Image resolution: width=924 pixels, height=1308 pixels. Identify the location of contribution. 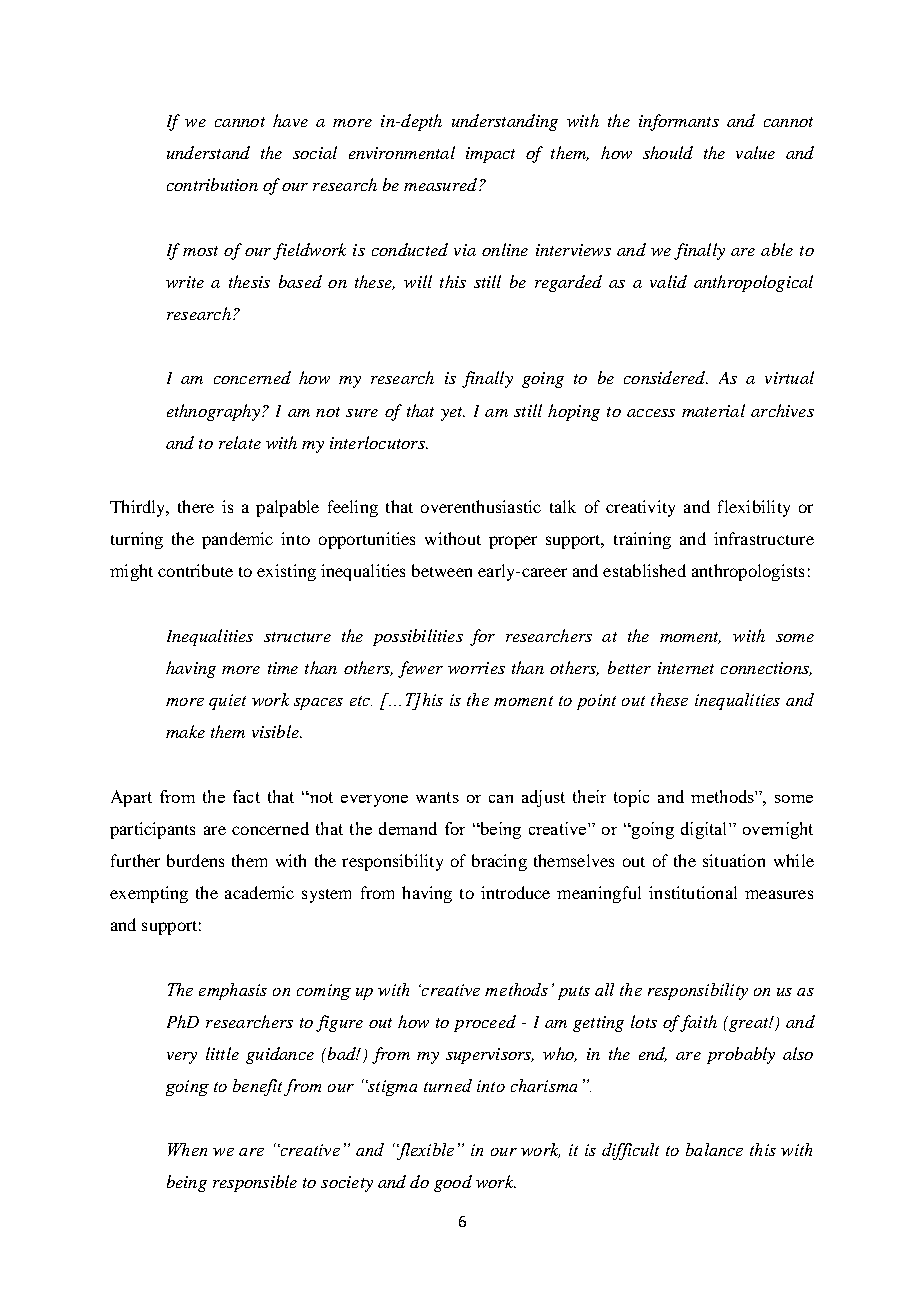
(212, 184).
